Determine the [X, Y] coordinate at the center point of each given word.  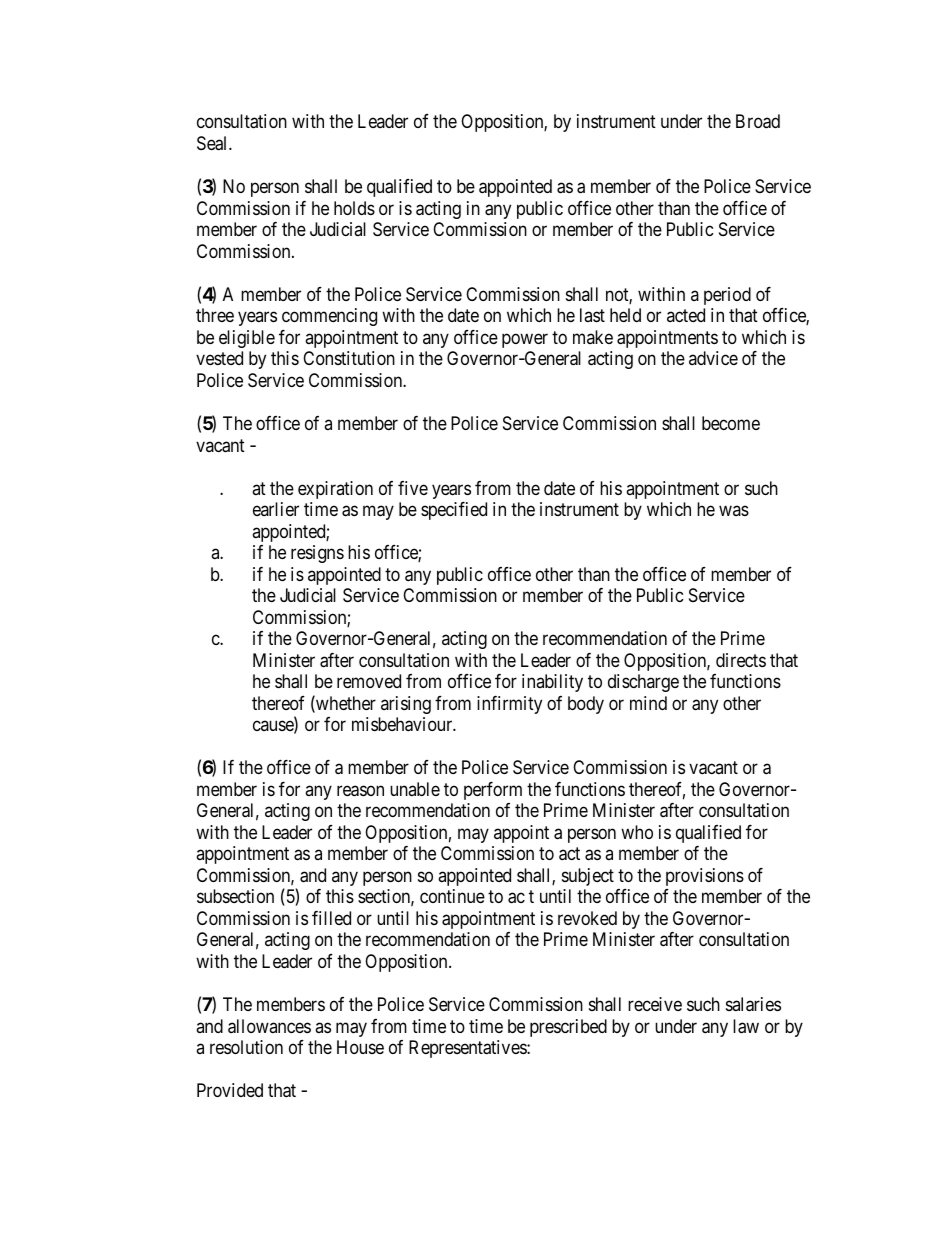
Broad [758, 121]
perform [493, 791]
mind [648, 703]
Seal [213, 143]
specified [454, 511]
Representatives [468, 1049]
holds [354, 208]
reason [360, 791]
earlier [276, 509]
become [731, 423]
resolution [246, 1047]
